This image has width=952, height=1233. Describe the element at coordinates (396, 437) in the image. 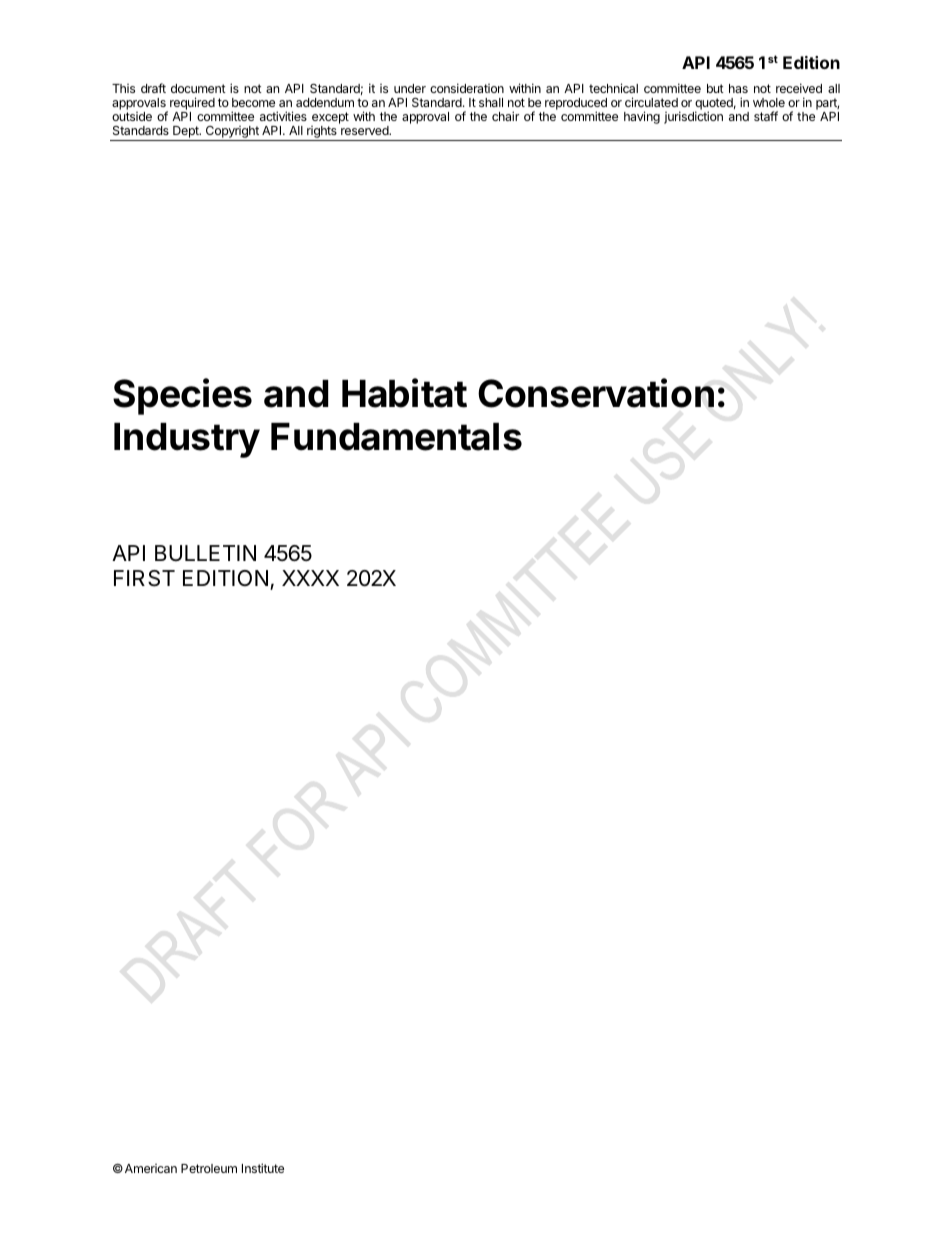

I see `Fundamentals` at that location.
